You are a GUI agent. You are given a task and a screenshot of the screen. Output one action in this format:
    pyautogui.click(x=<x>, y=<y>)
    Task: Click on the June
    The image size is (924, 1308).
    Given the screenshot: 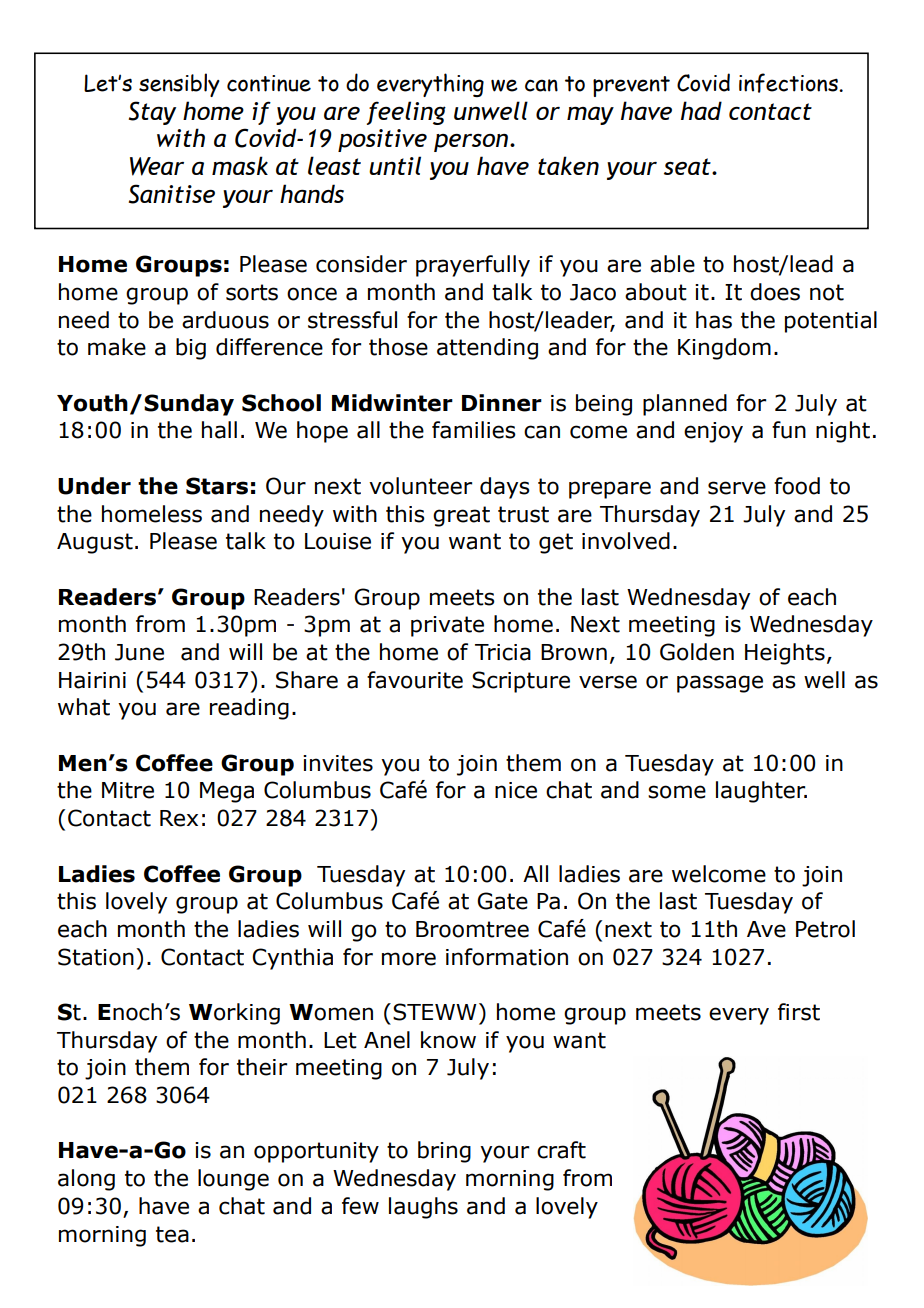 What is the action you would take?
    pyautogui.click(x=139, y=652)
